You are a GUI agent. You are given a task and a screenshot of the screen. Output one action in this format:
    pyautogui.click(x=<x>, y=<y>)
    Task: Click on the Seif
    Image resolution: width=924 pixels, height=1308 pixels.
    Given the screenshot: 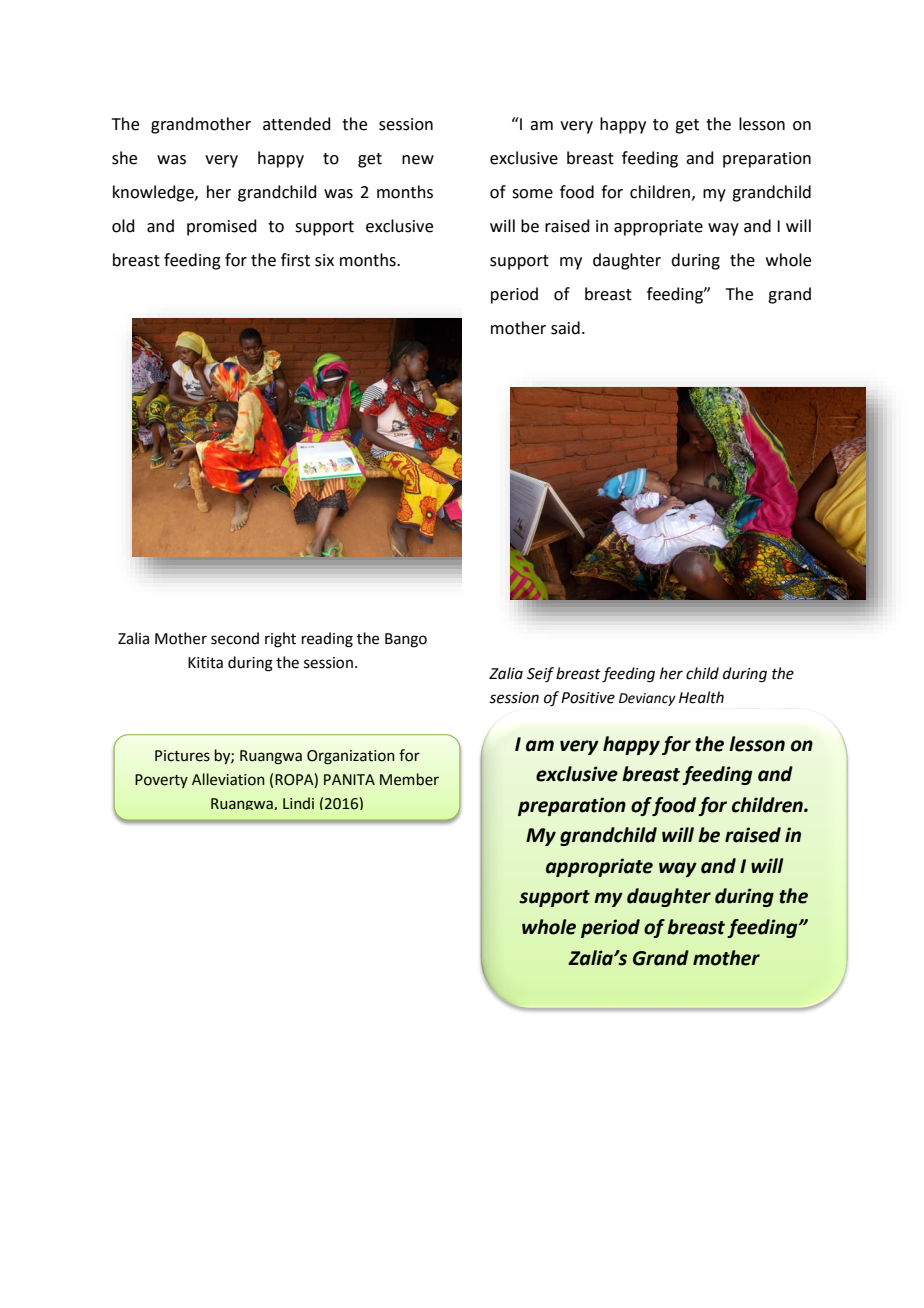 What is the action you would take?
    pyautogui.click(x=540, y=675)
